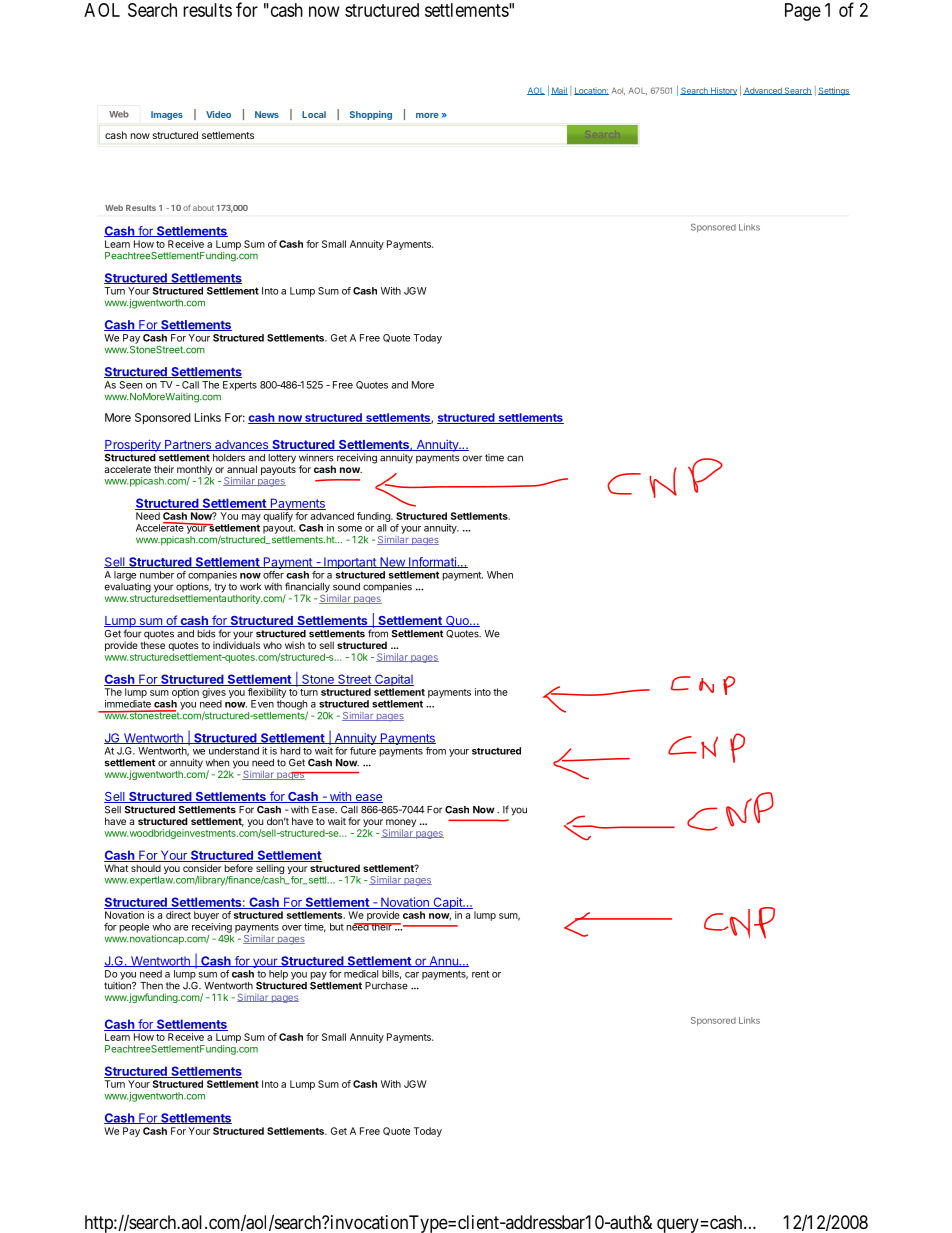 Image resolution: width=952 pixels, height=1233 pixels. I want to click on Mail, so click(559, 91).
